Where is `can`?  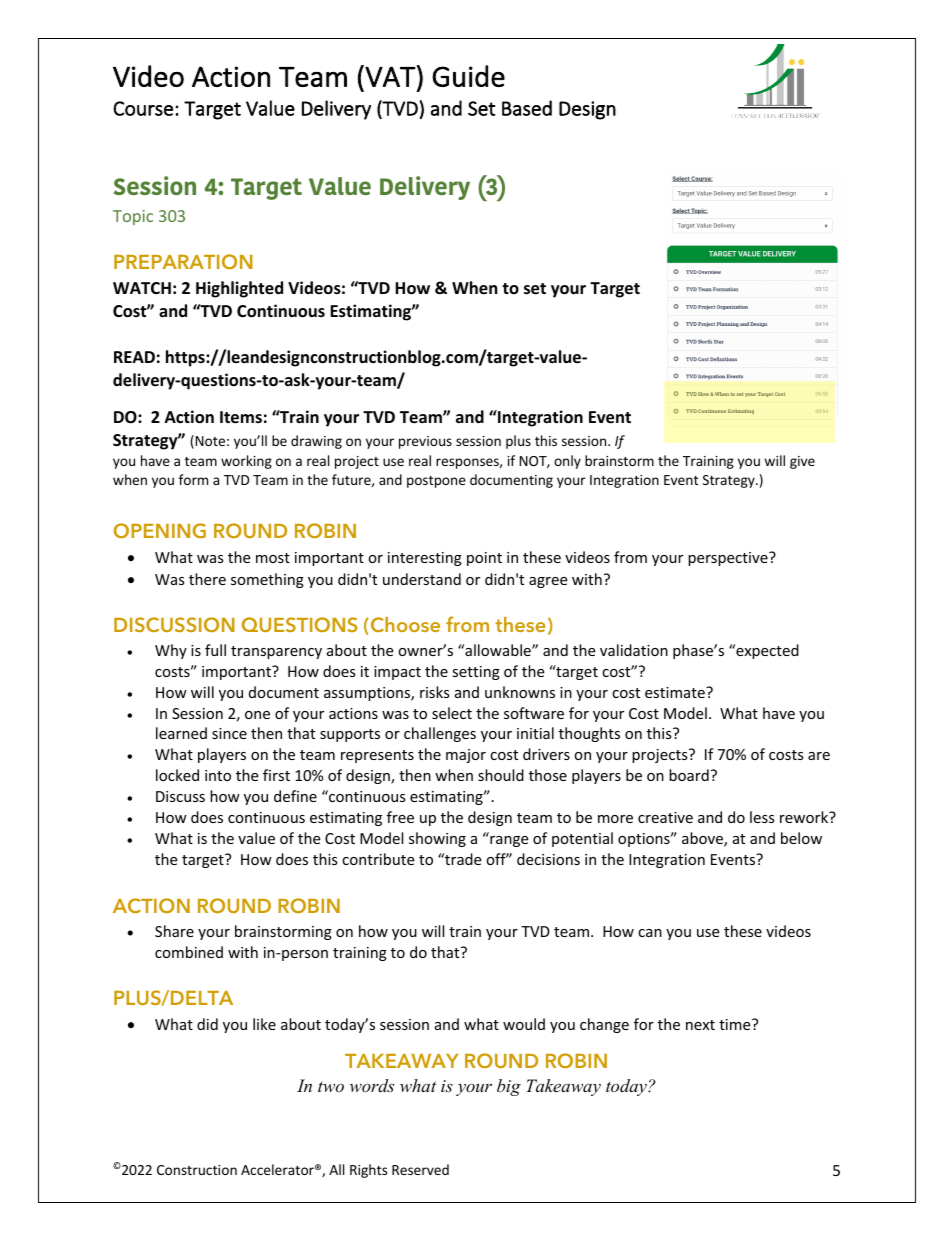 can is located at coordinates (650, 933).
